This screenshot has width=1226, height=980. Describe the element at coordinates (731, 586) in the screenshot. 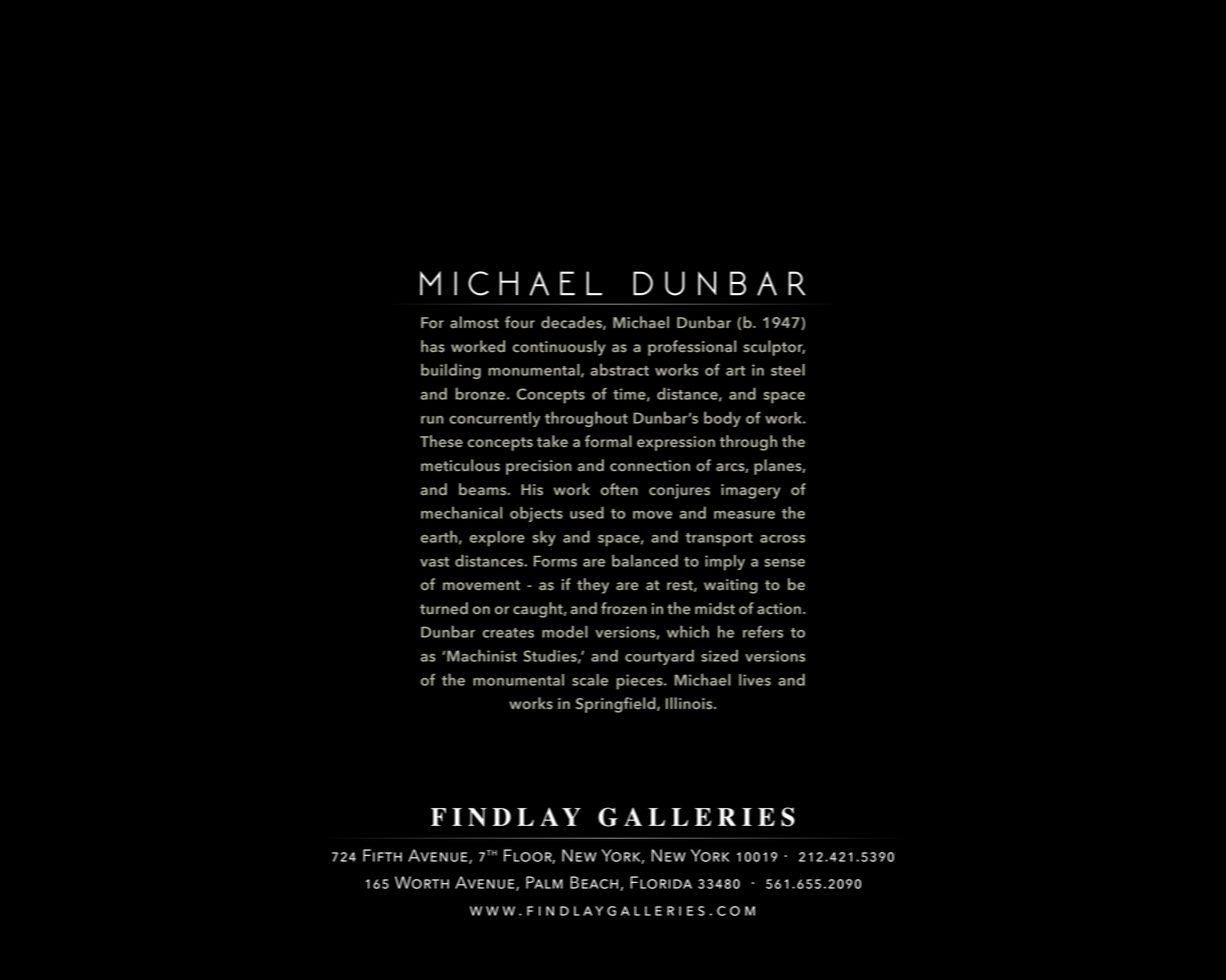

I see `waiting` at that location.
